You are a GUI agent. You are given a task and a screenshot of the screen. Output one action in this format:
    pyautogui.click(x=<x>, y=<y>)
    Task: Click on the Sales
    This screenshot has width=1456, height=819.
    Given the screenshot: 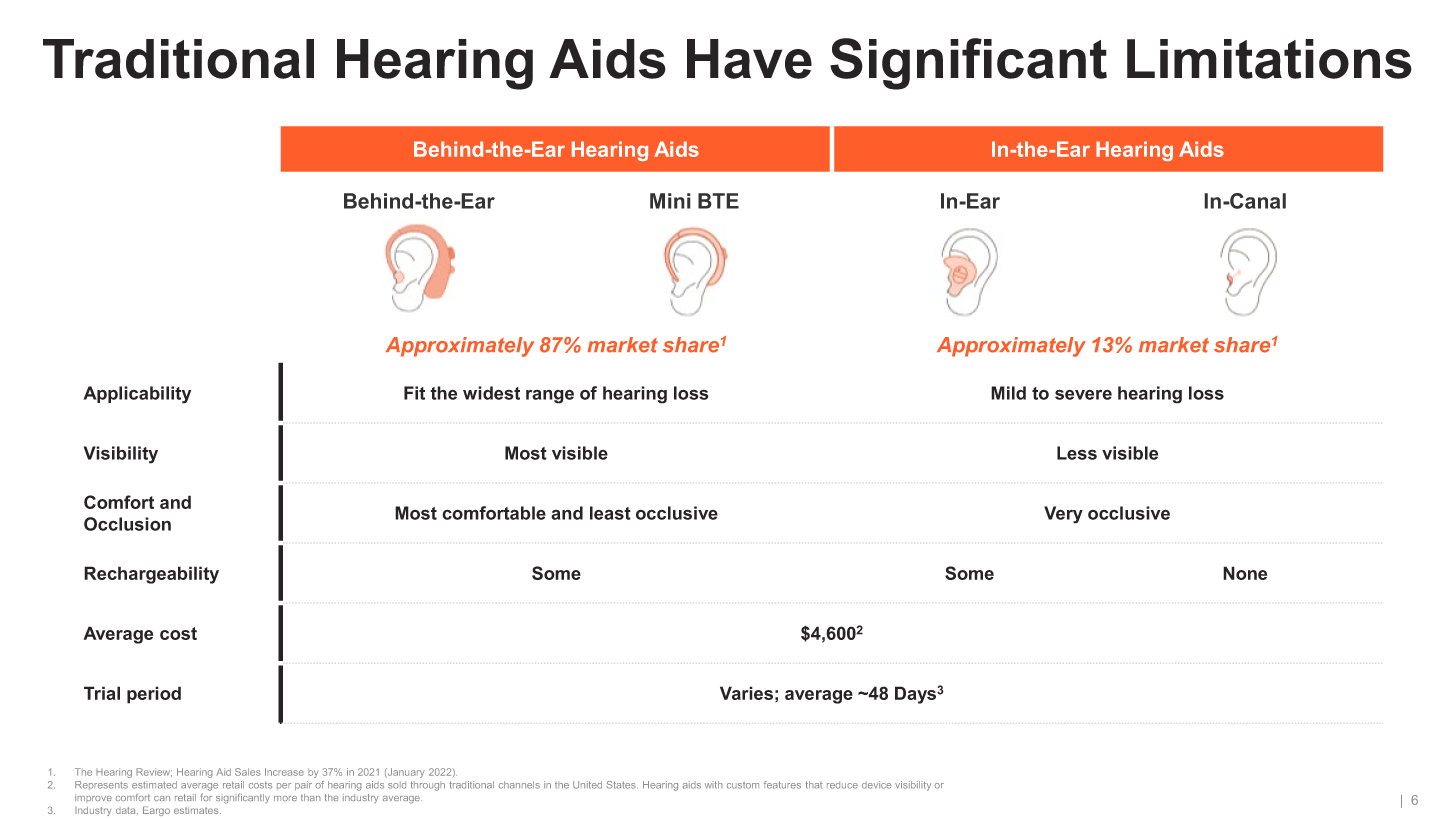 What is the action you would take?
    pyautogui.click(x=248, y=772)
